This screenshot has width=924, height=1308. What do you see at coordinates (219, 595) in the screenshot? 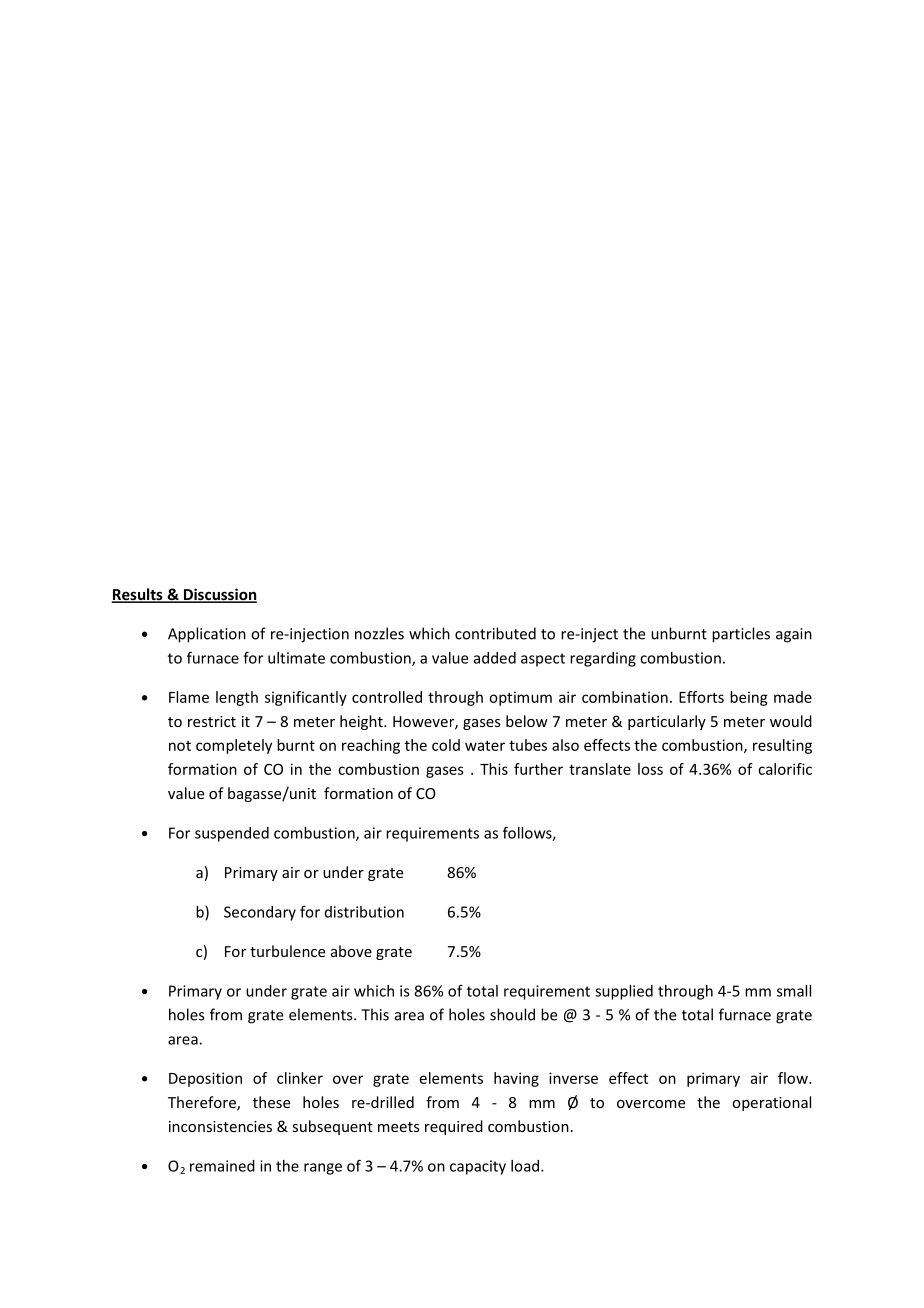
I see `Discussion` at bounding box center [219, 595].
